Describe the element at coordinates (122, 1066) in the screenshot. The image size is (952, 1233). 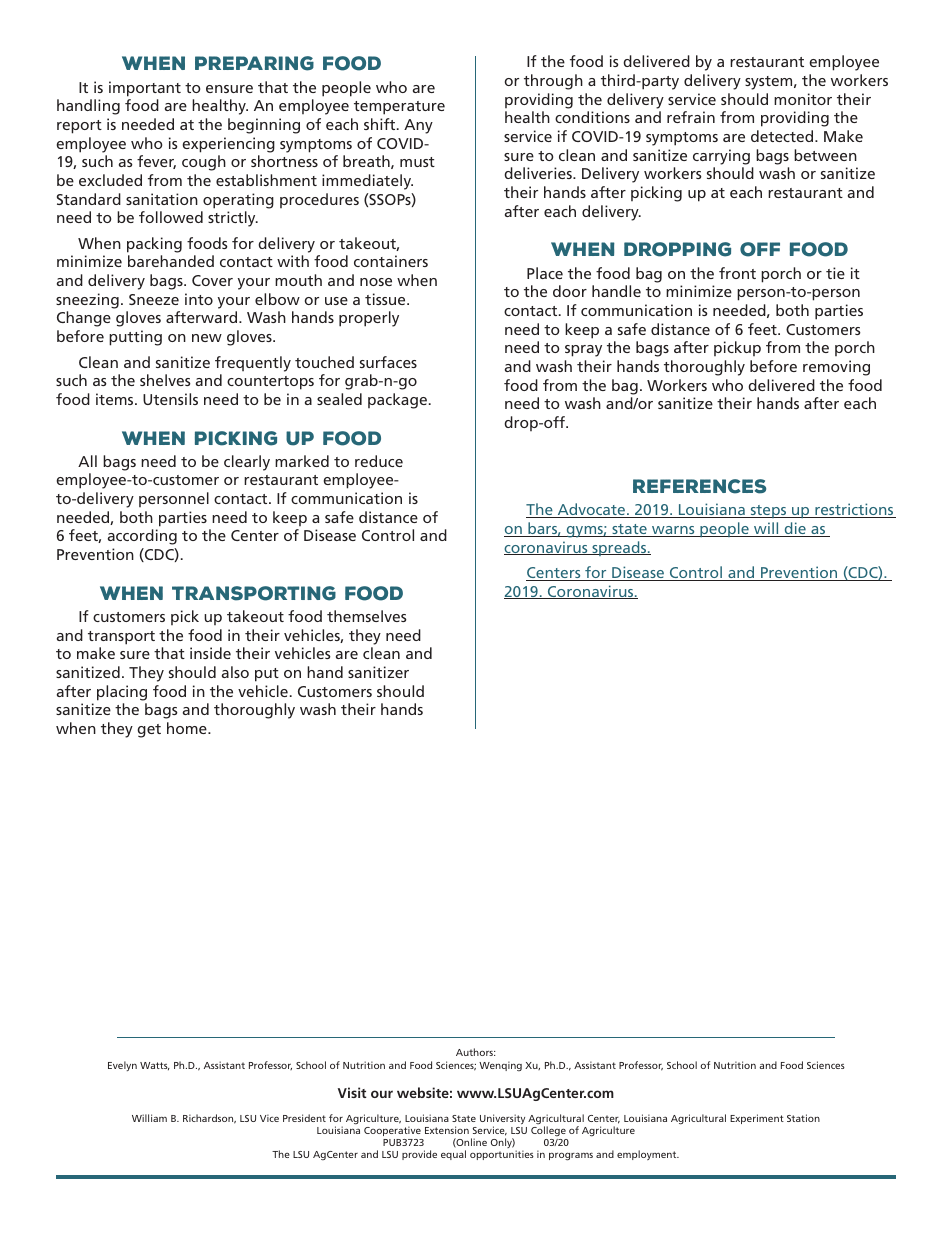
I see `Evelyn` at that location.
